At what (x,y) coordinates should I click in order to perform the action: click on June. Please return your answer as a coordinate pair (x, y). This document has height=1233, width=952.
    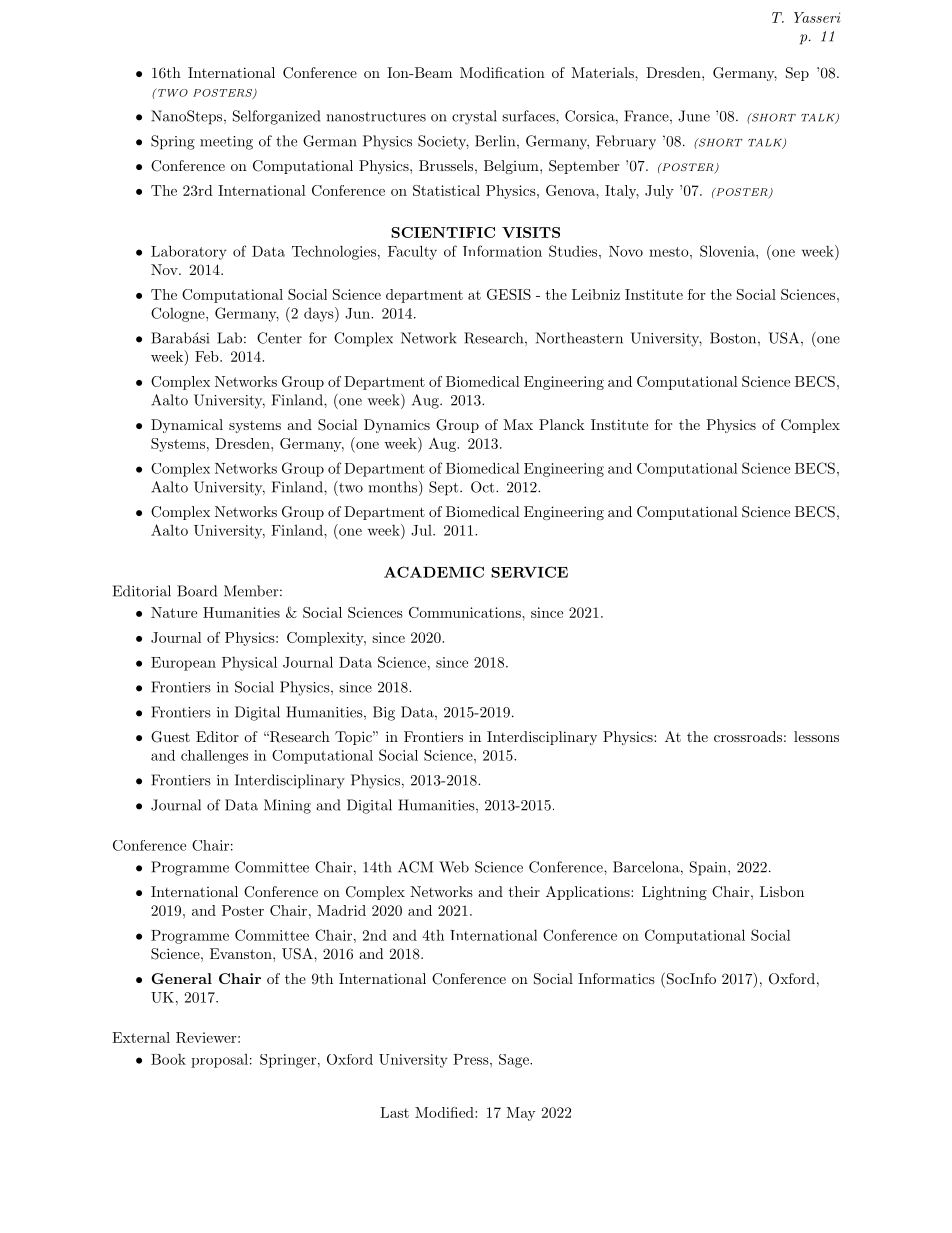
    Looking at the image, I should click on (694, 116).
